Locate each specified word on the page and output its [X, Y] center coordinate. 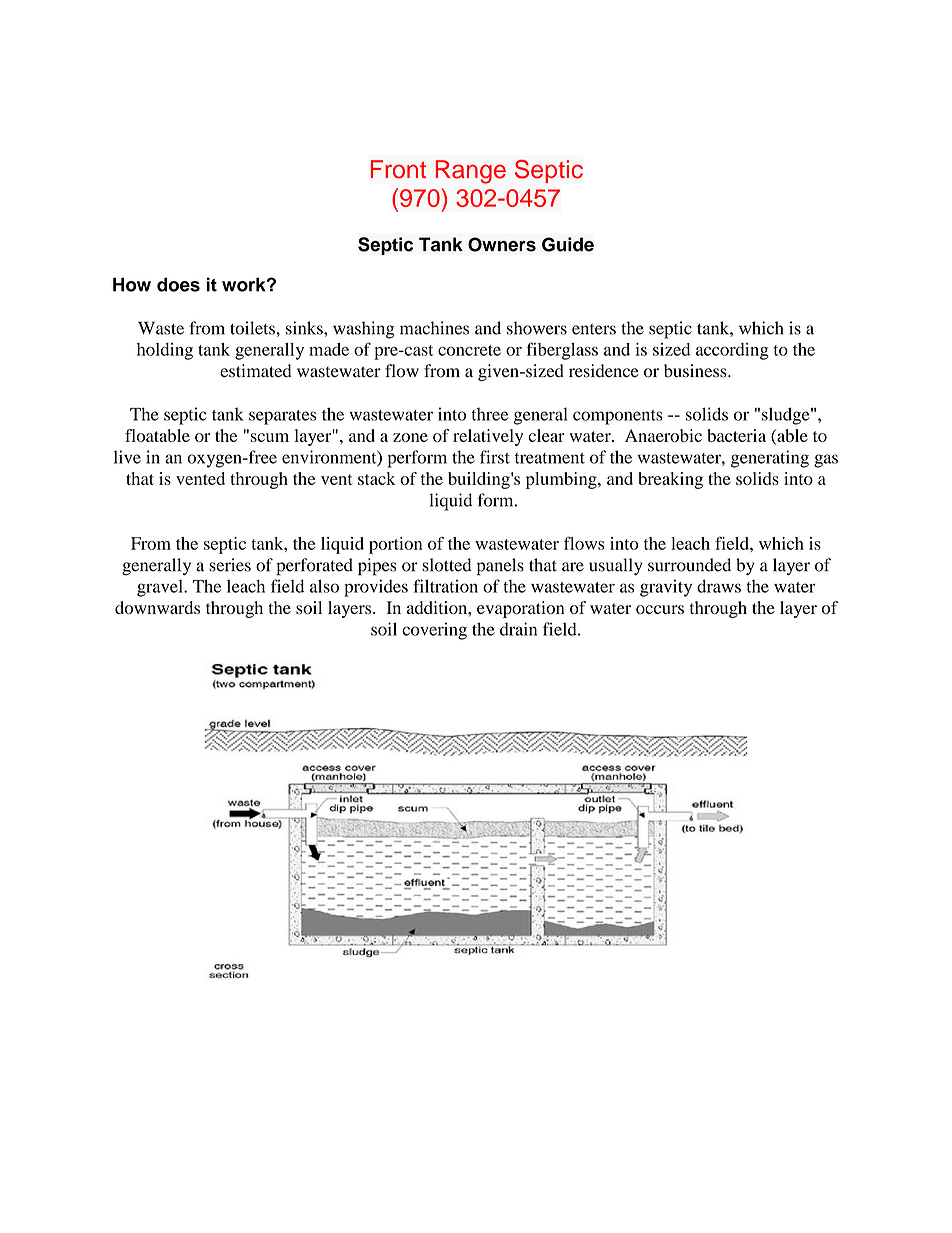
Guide [568, 244]
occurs [660, 609]
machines [434, 328]
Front [398, 169]
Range [471, 172]
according [732, 351]
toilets [253, 328]
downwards [157, 607]
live [127, 457]
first [495, 457]
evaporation [520, 609]
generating [770, 459]
